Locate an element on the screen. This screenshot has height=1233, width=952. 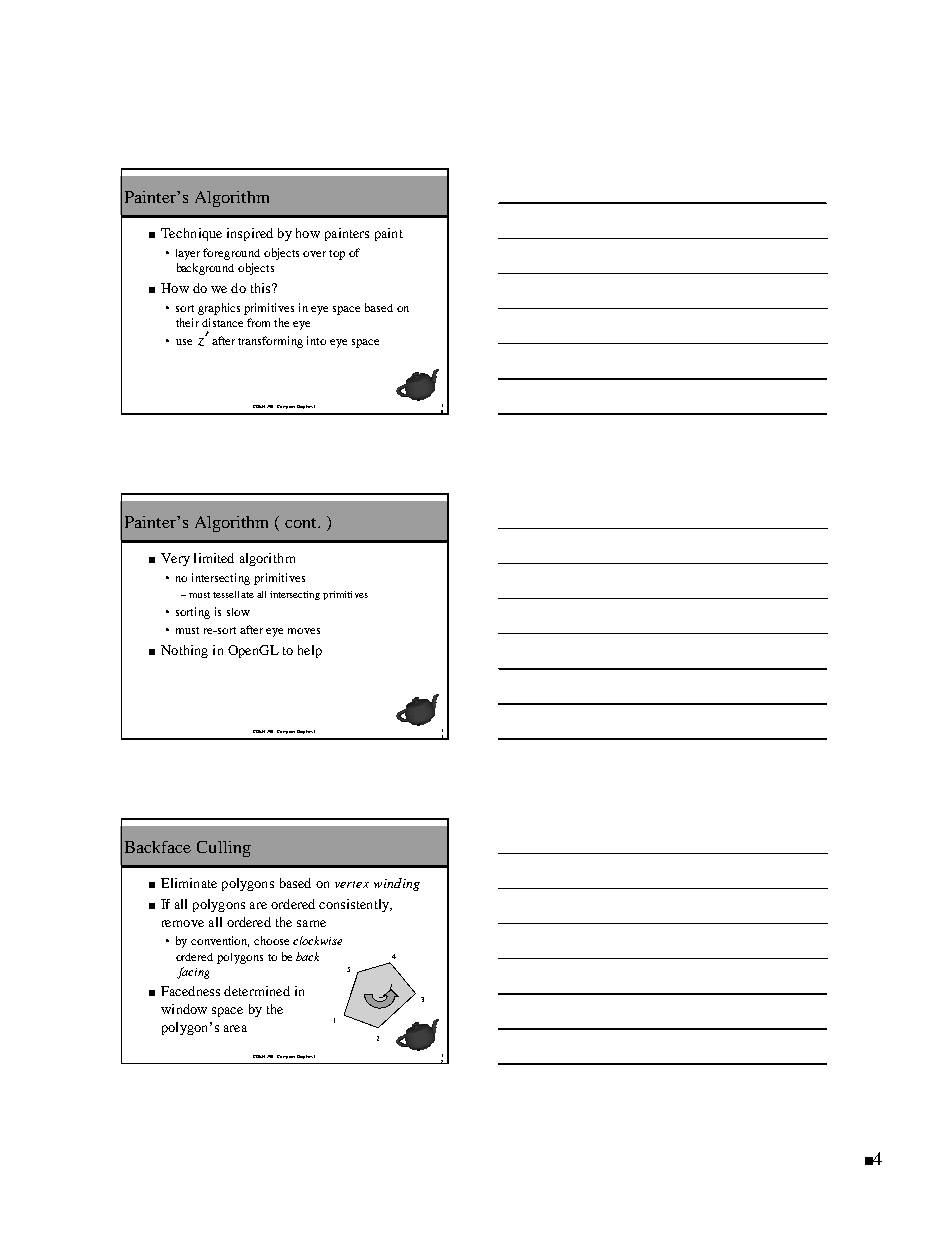
over is located at coordinates (314, 254).
